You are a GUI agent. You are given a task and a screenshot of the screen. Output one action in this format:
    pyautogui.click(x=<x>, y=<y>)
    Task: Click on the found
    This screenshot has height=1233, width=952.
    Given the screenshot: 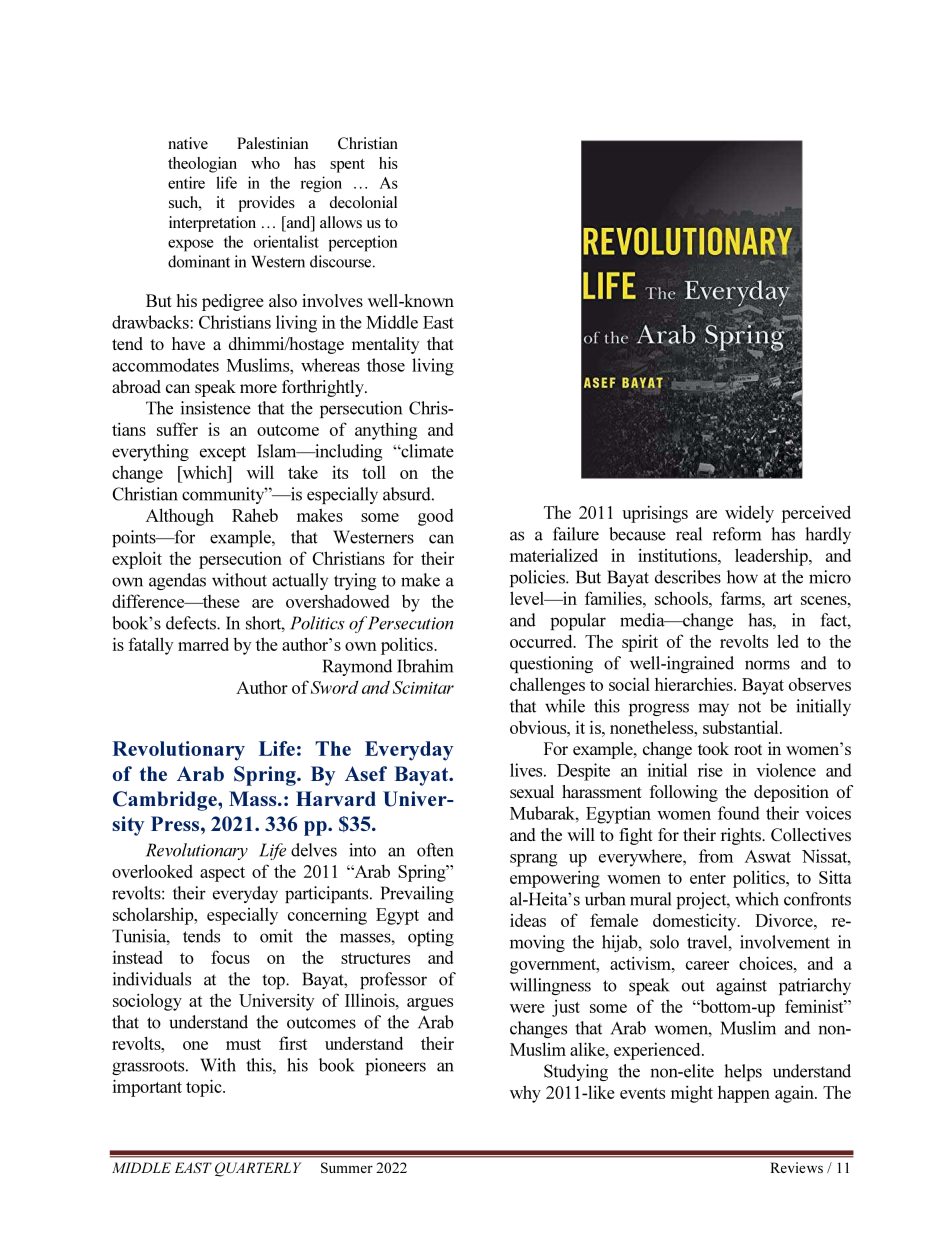 What is the action you would take?
    pyautogui.click(x=739, y=813)
